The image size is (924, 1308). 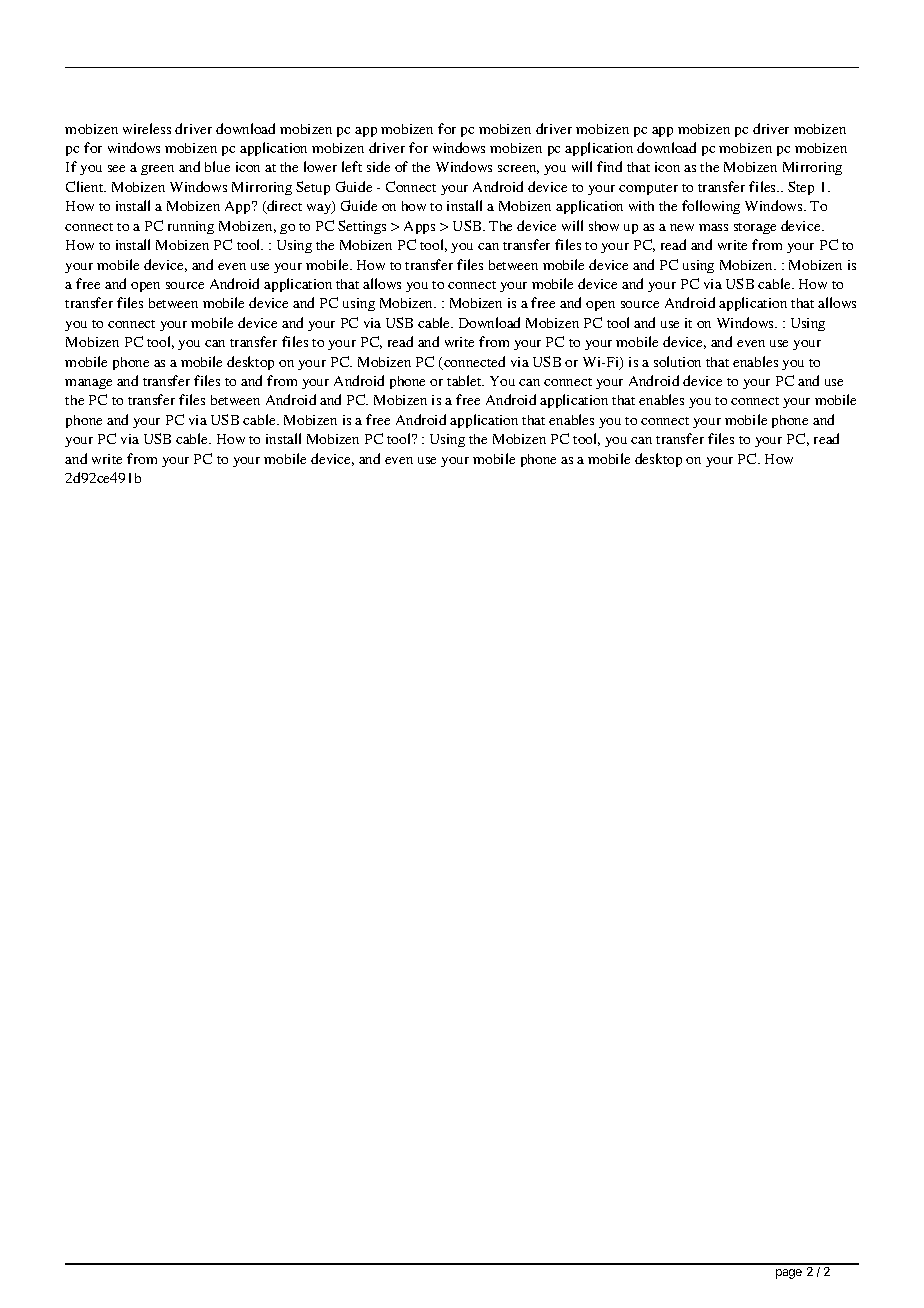 What do you see at coordinates (711, 207) in the screenshot?
I see `following` at bounding box center [711, 207].
